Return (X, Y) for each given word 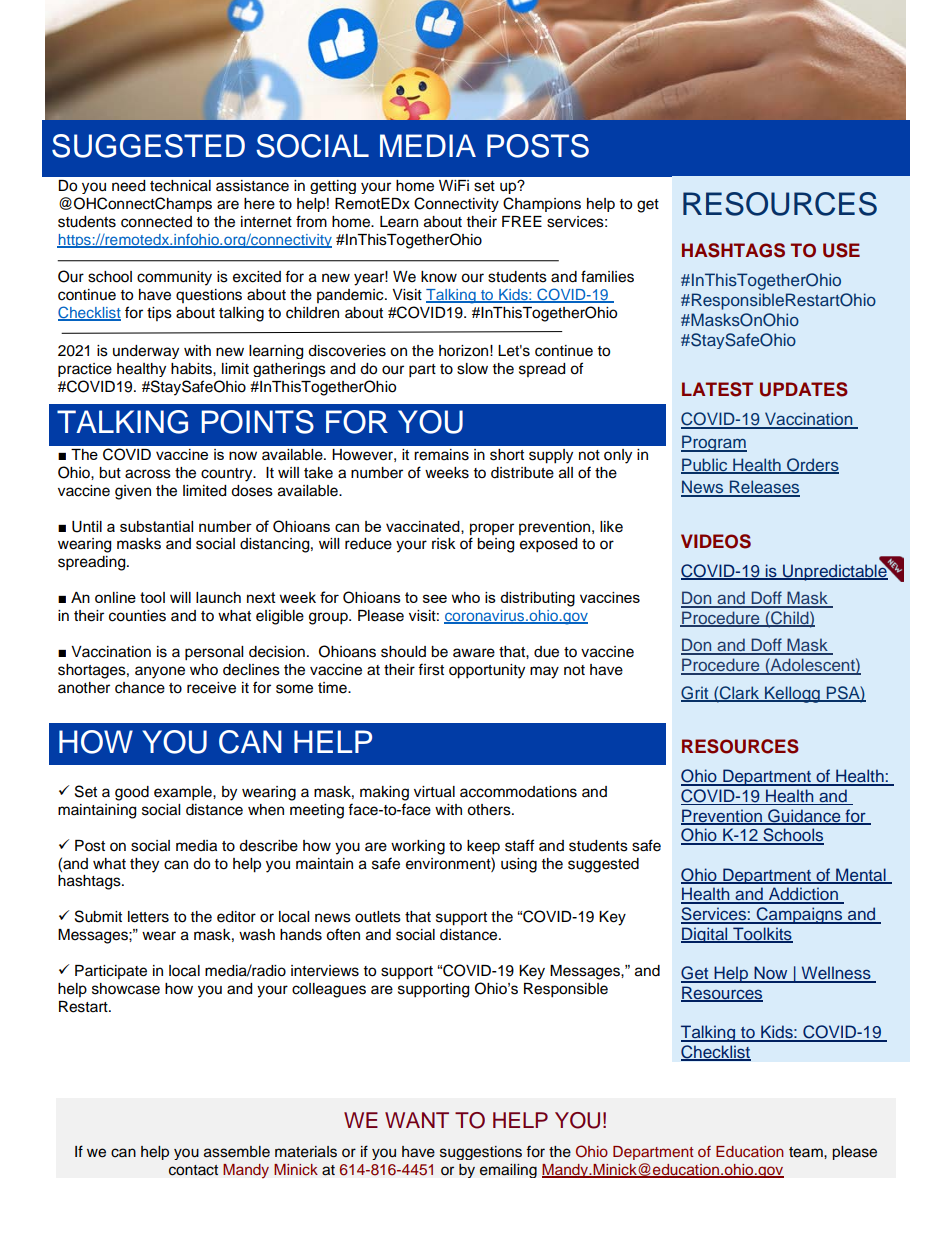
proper (492, 529)
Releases (764, 488)
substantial (156, 526)
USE (841, 250)
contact (193, 1170)
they (144, 865)
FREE (522, 221)
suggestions (481, 1153)
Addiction (803, 895)
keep (483, 847)
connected (156, 222)
